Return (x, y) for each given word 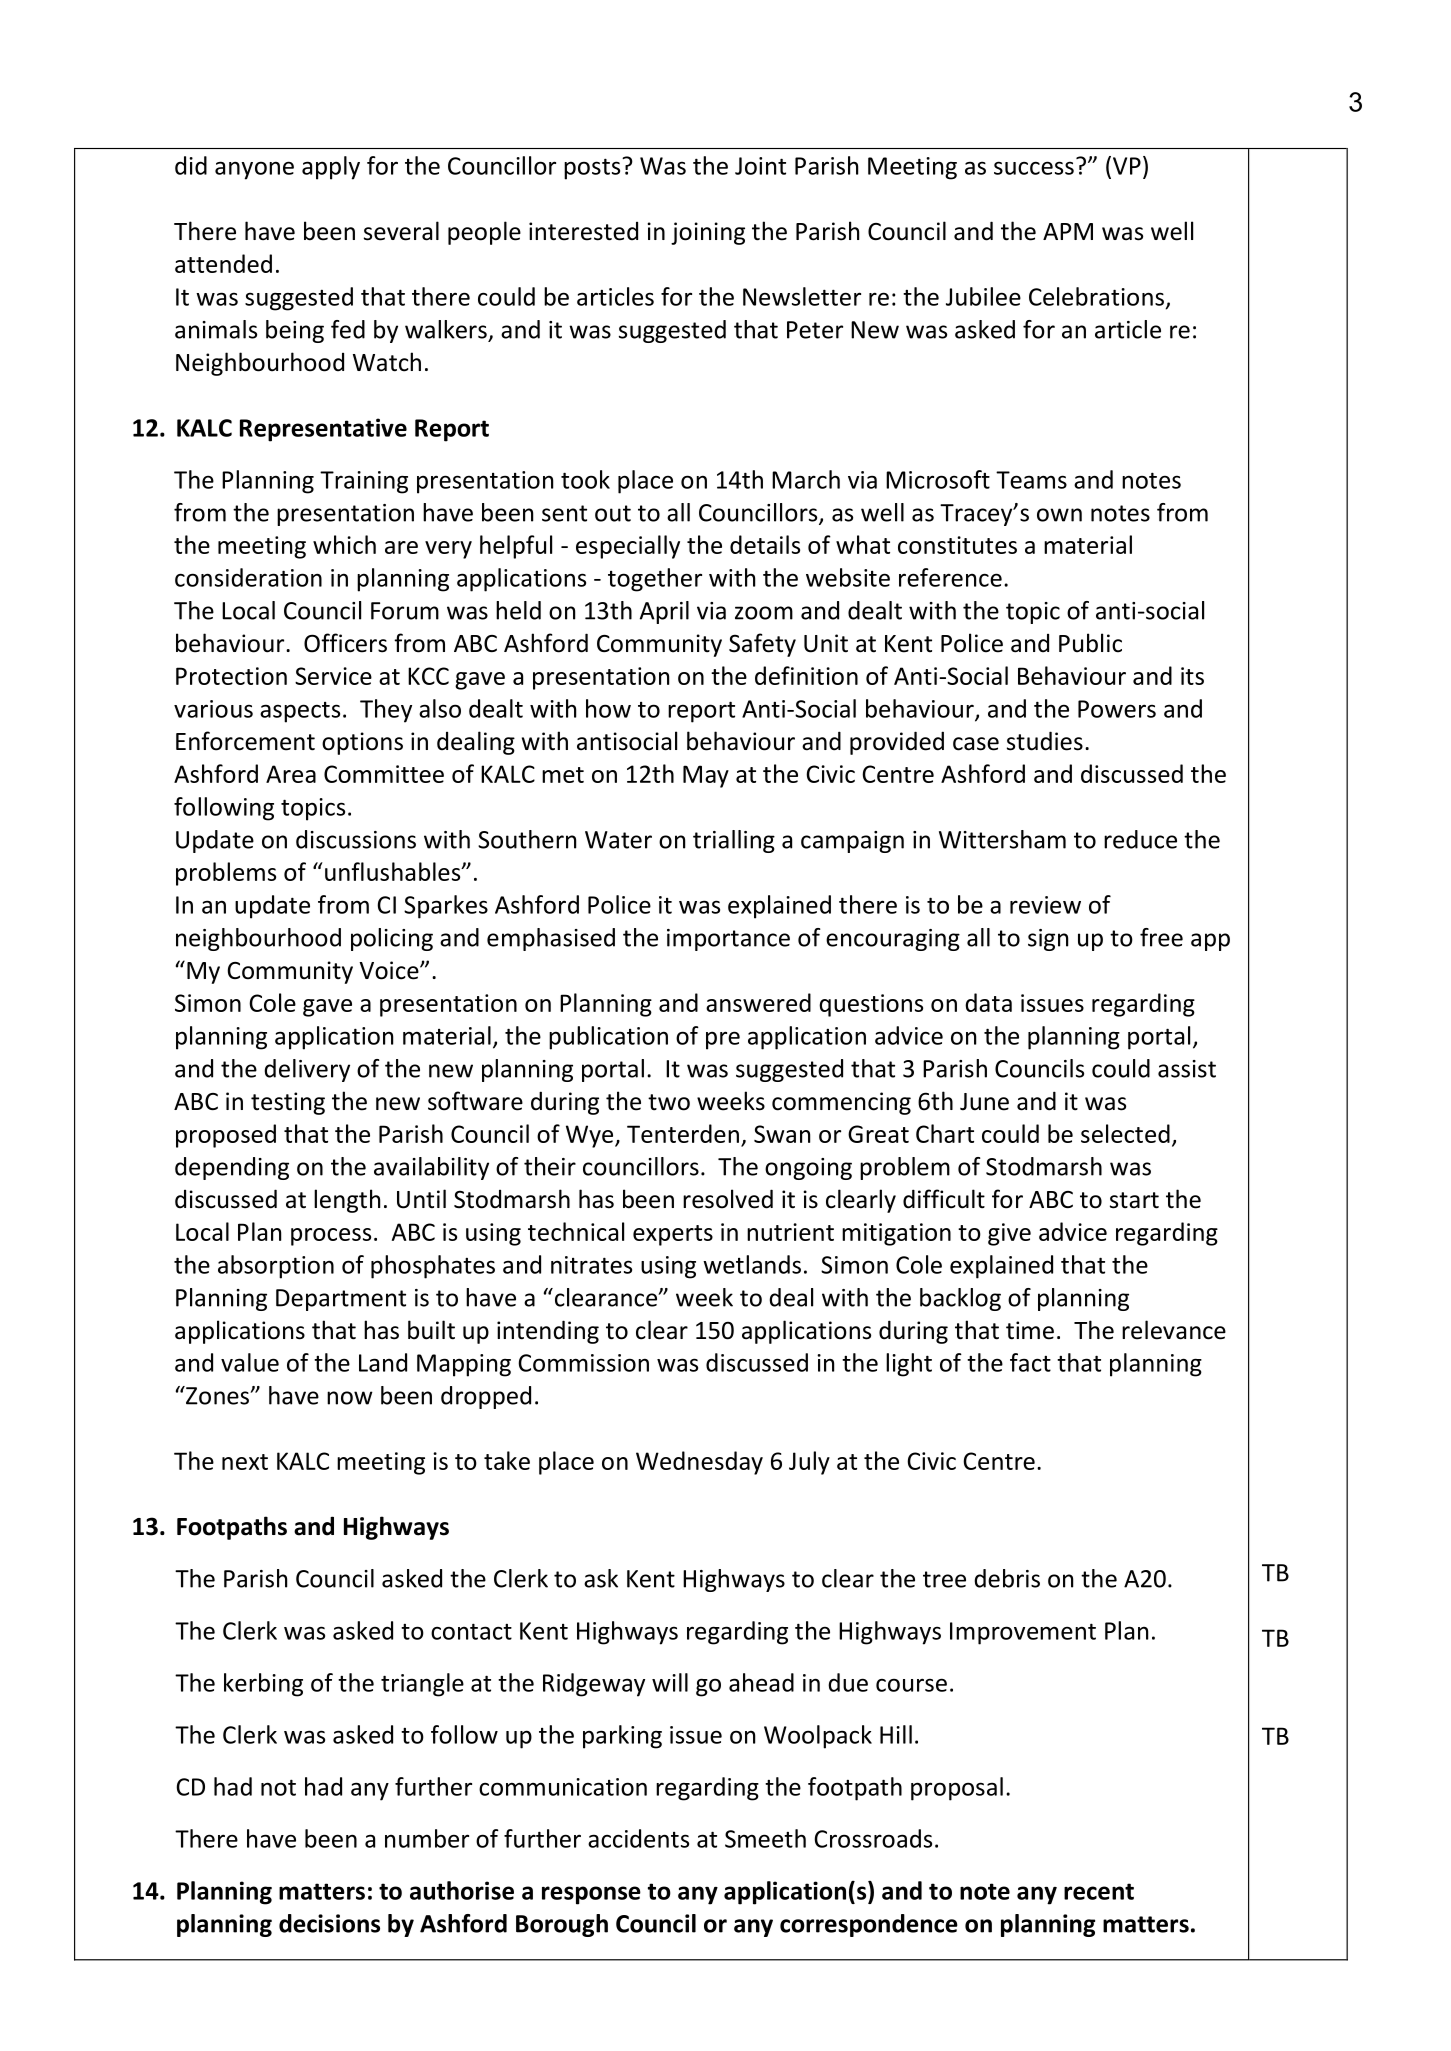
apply (331, 168)
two (669, 1102)
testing (288, 1103)
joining (708, 233)
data (988, 1002)
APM (1068, 231)
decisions (329, 1923)
